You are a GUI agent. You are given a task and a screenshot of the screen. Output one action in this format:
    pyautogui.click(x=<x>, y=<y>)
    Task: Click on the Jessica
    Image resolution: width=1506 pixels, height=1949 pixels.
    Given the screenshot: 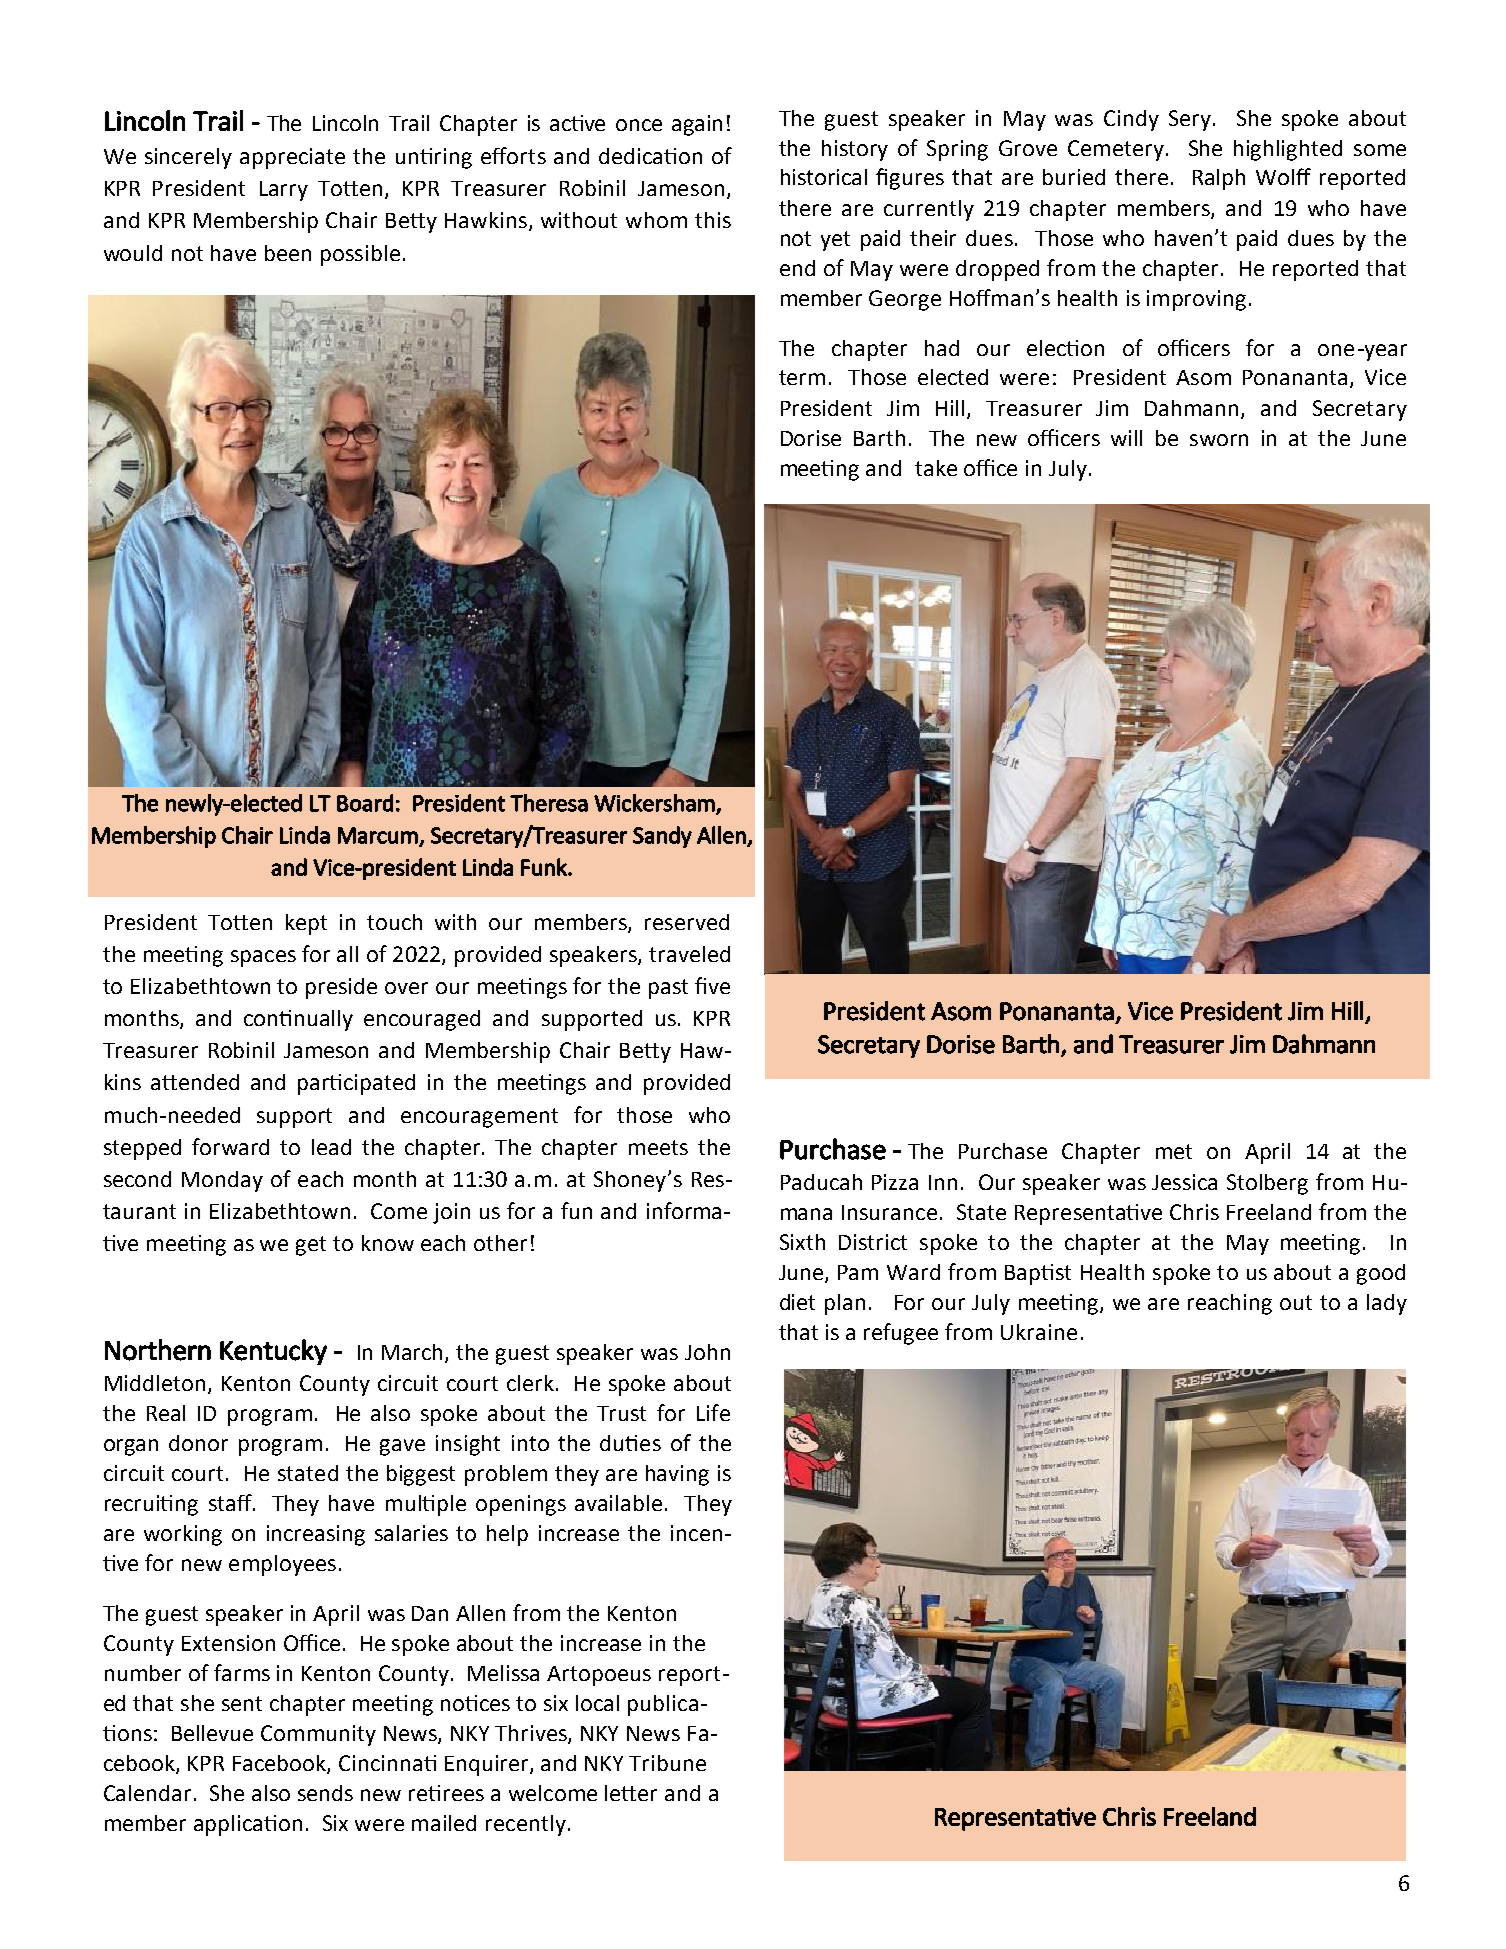 What is the action you would take?
    pyautogui.click(x=1184, y=1182)
